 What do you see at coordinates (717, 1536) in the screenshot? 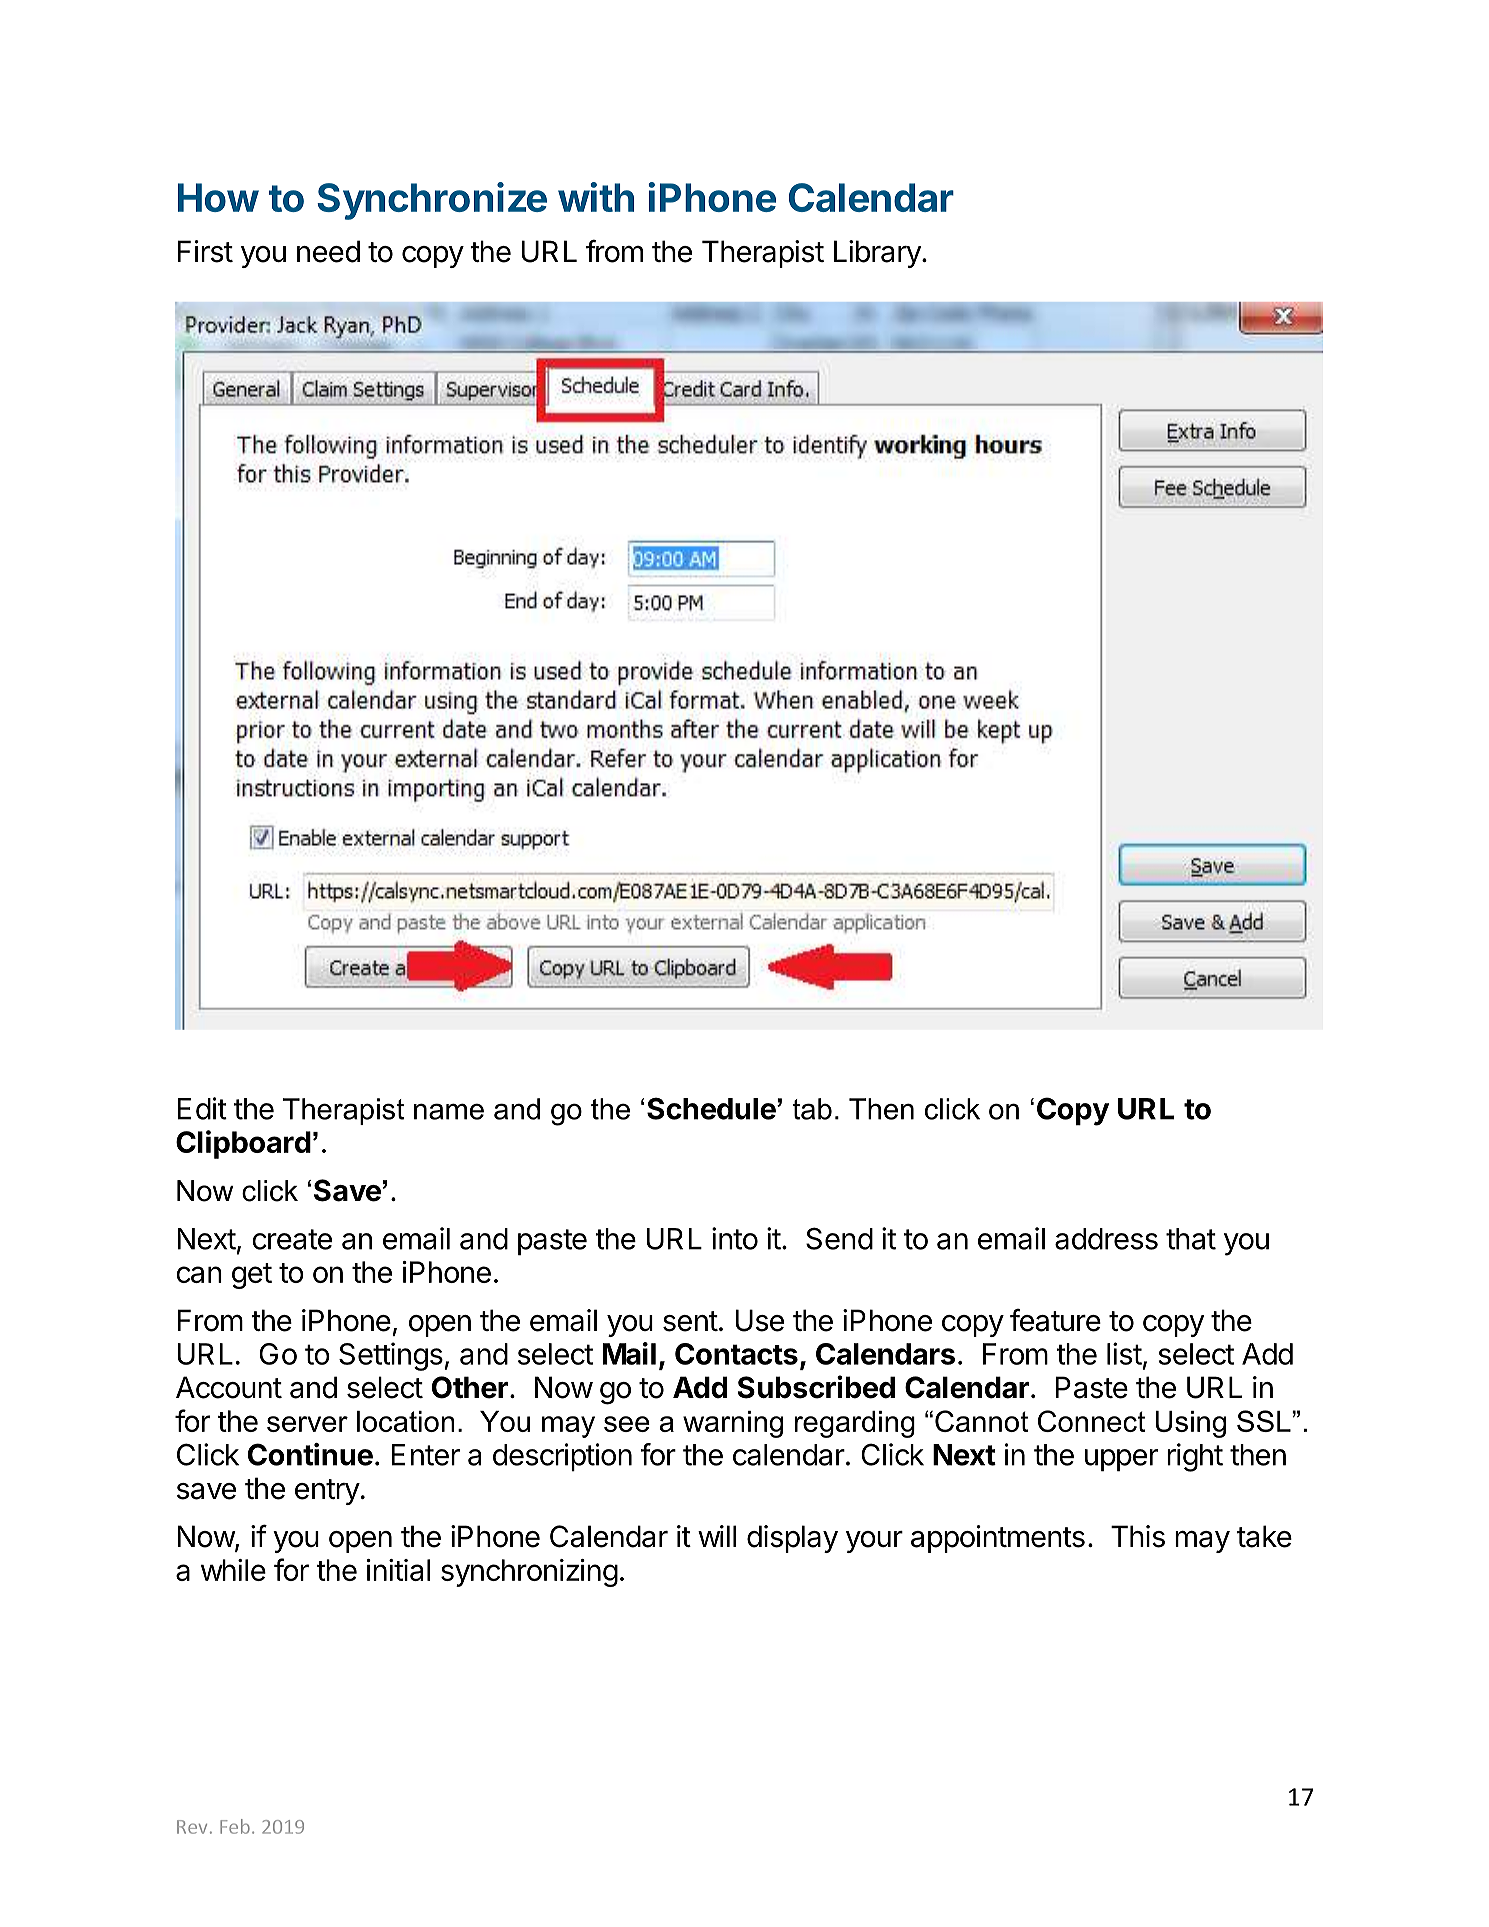
I see `will` at bounding box center [717, 1536].
